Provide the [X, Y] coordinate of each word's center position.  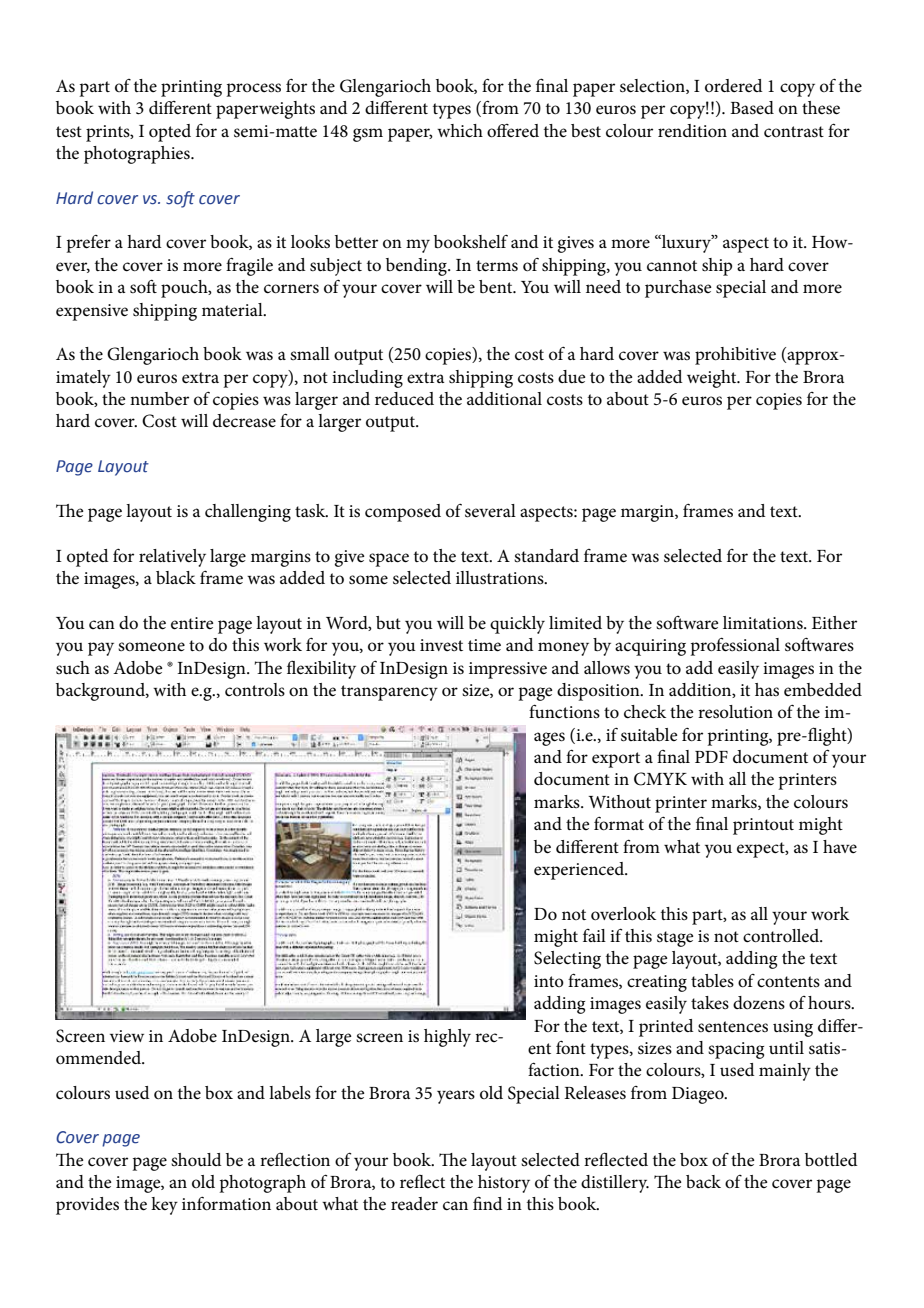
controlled [782, 936]
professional [735, 646]
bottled [831, 1159]
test [69, 132]
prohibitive [735, 356]
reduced [404, 399]
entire [192, 623]
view [127, 1036]
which [460, 131]
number [159, 399]
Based [752, 108]
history [504, 1184]
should [196, 1159]
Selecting [567, 960]
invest [441, 645]
